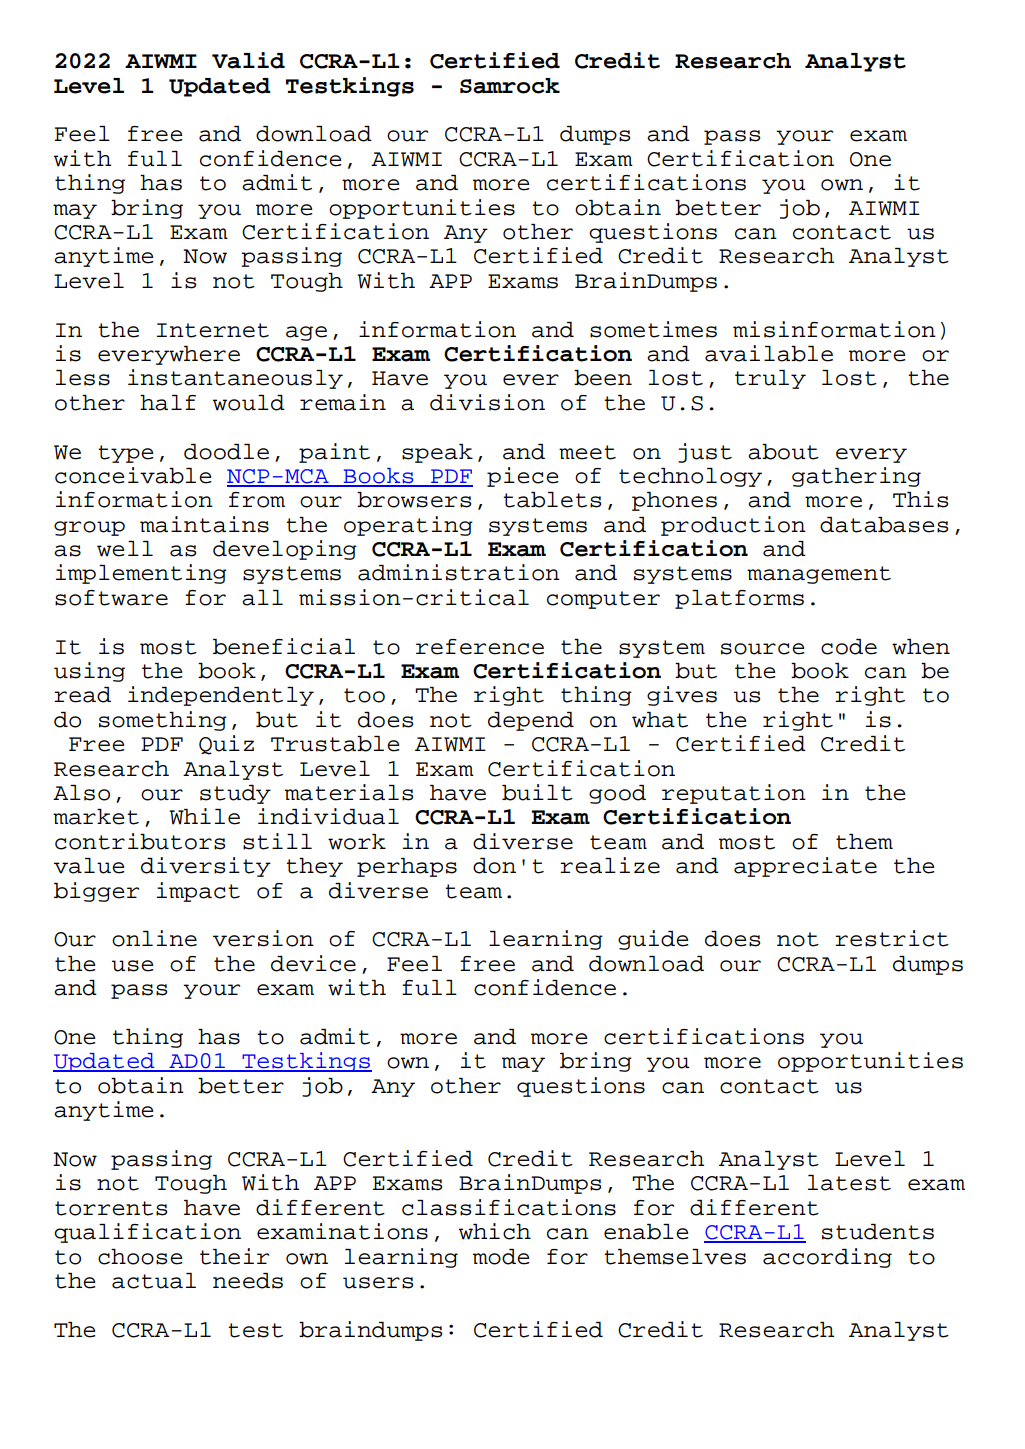 Image resolution: width=1025 pixels, height=1449 pixels. I want to click on piece, so click(522, 477).
